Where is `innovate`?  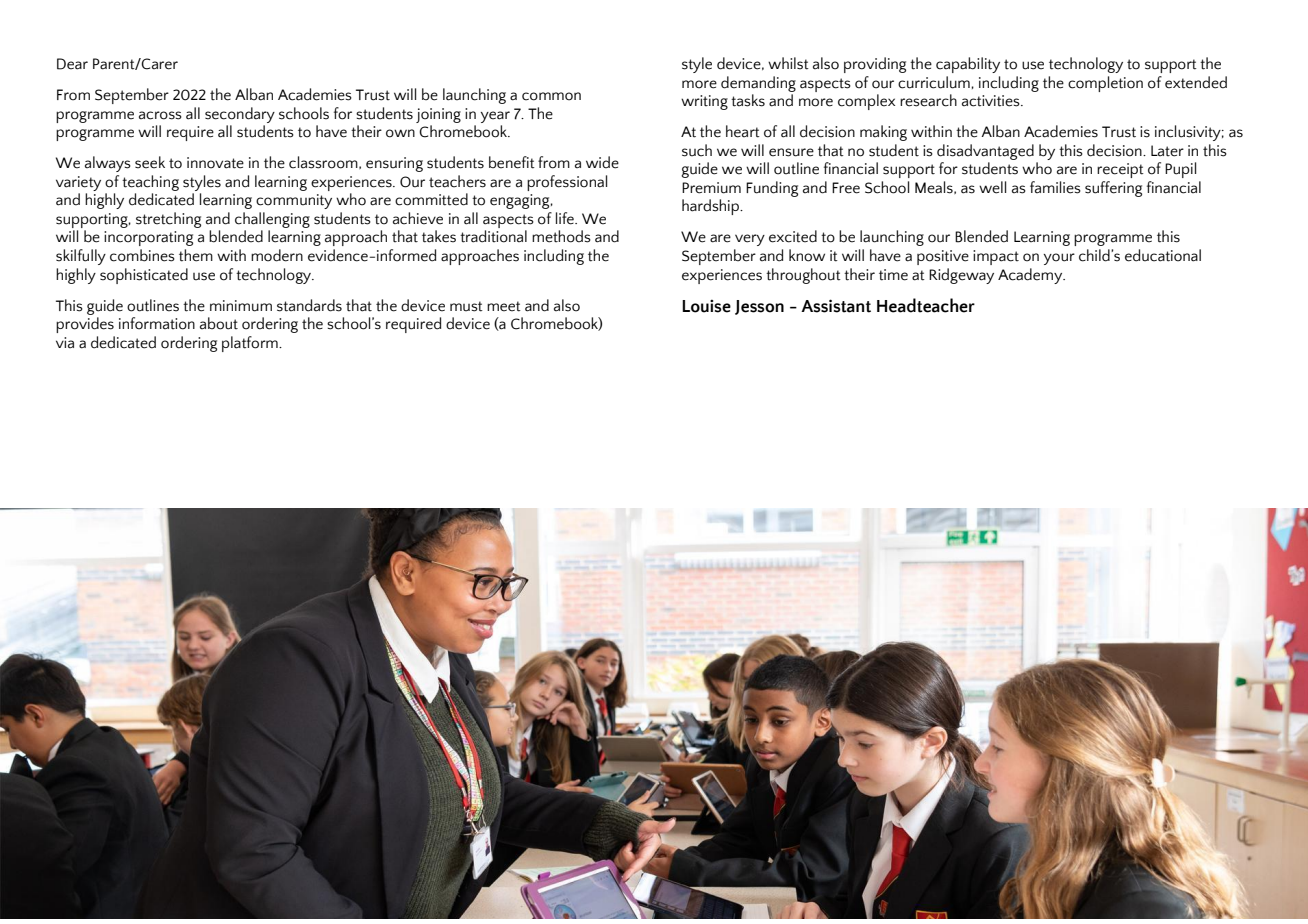 innovate is located at coordinates (215, 163).
